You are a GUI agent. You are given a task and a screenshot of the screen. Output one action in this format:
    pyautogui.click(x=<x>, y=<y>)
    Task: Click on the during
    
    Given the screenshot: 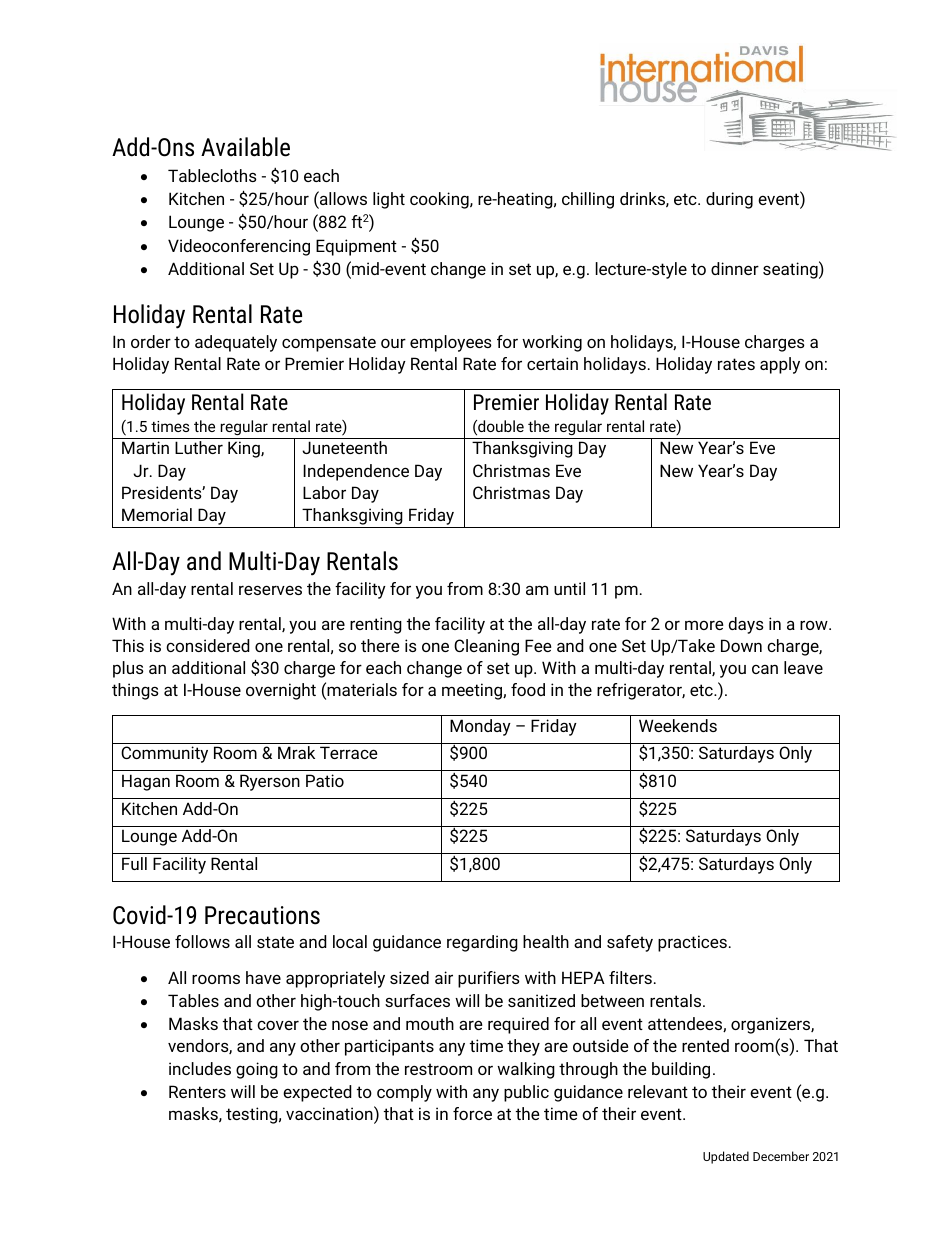 What is the action you would take?
    pyautogui.click(x=729, y=200)
